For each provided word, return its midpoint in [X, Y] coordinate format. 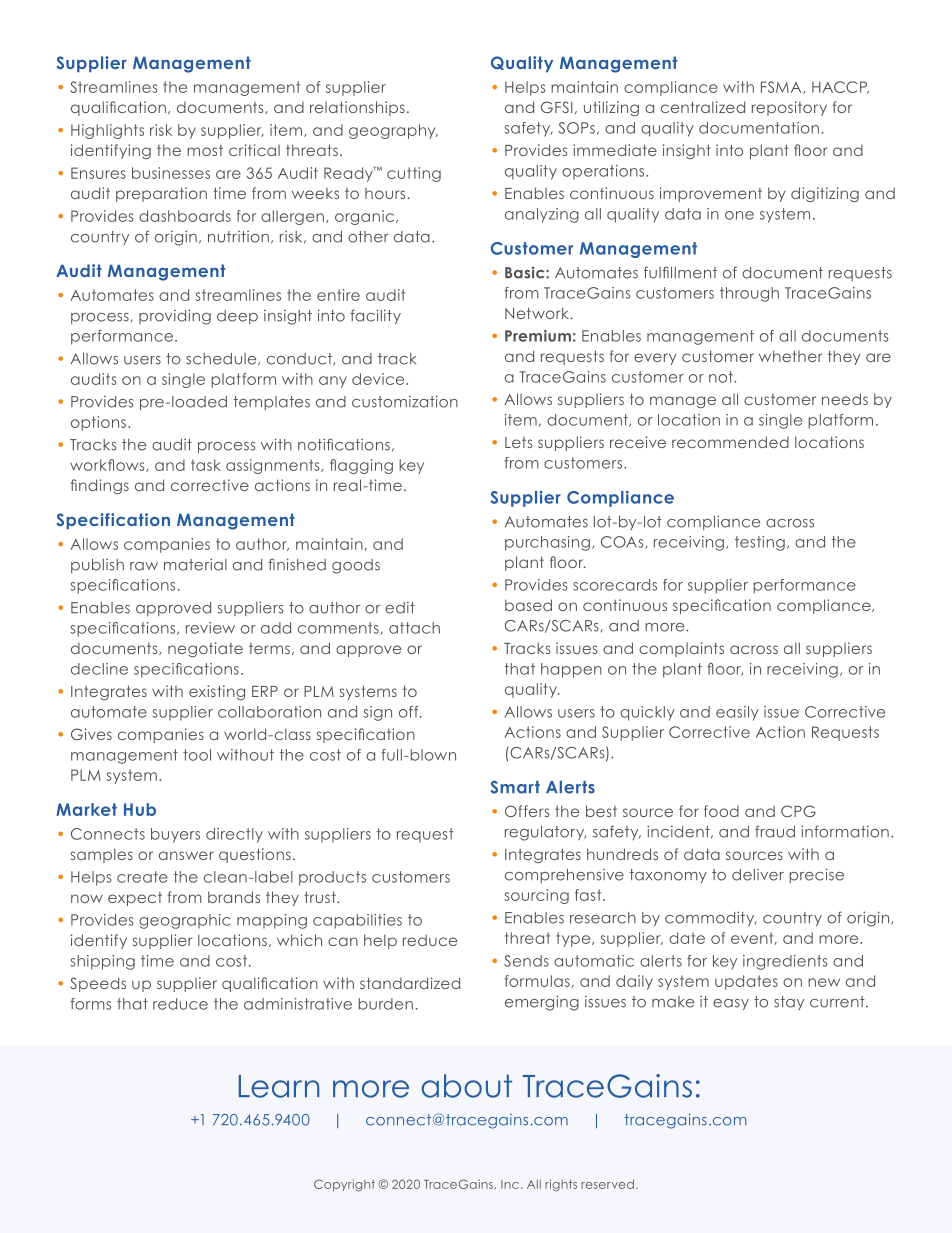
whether [790, 356]
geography [393, 131]
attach [414, 628]
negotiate [205, 649]
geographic [185, 921]
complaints [681, 649]
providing [175, 317]
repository [789, 108]
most [205, 150]
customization [405, 401]
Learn [279, 1086]
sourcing [536, 896]
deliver [758, 875]
